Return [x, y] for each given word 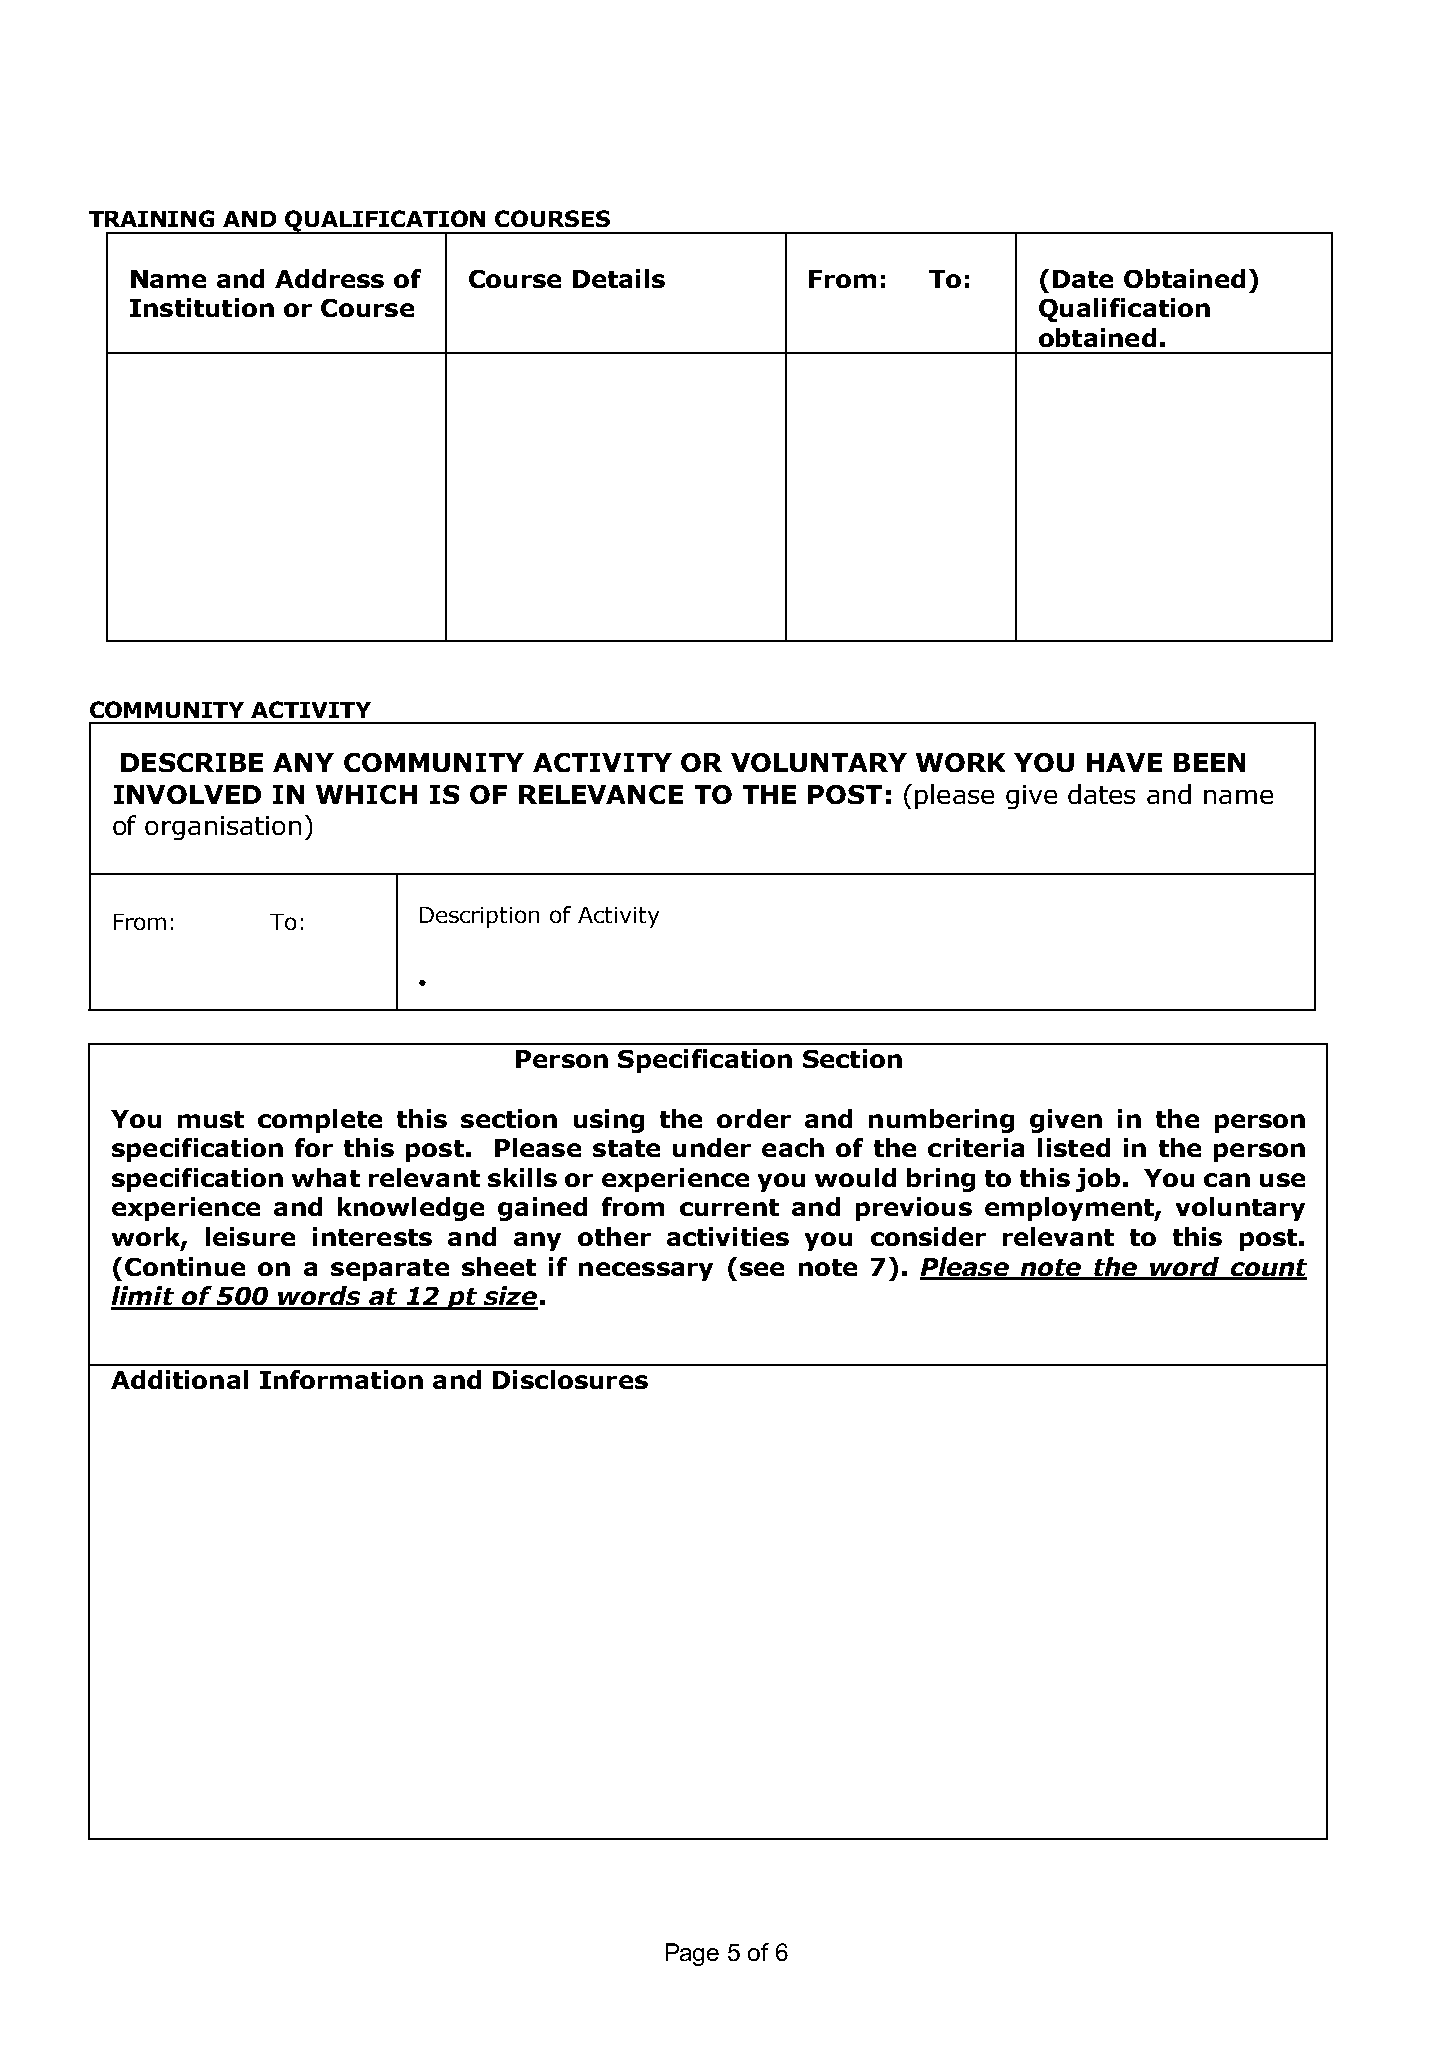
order [754, 1118]
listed [1074, 1147]
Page [692, 1954]
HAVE [1124, 762]
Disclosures [570, 1379]
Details [619, 278]
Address [329, 278]
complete [320, 1121]
